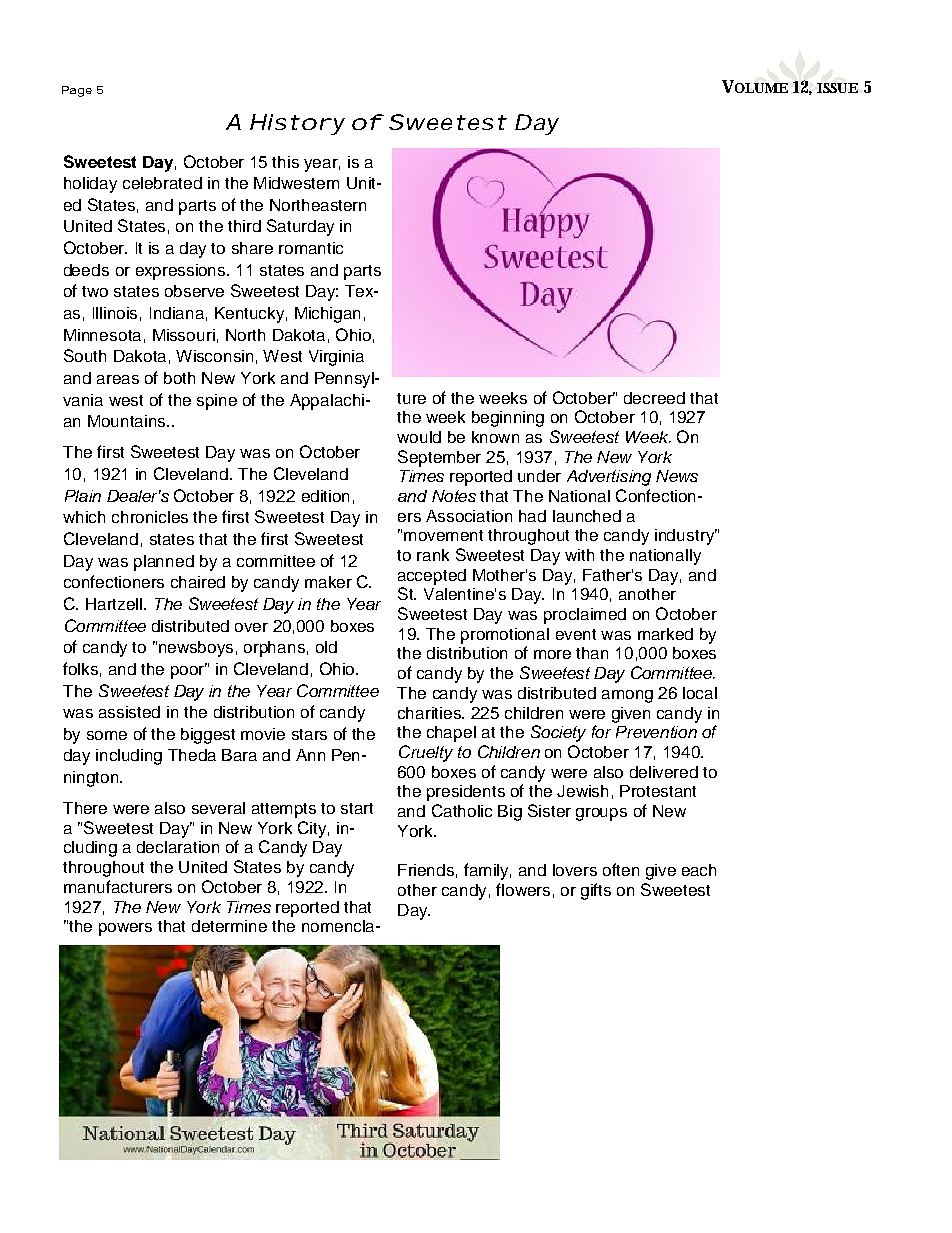  I want to click on local, so click(700, 693).
